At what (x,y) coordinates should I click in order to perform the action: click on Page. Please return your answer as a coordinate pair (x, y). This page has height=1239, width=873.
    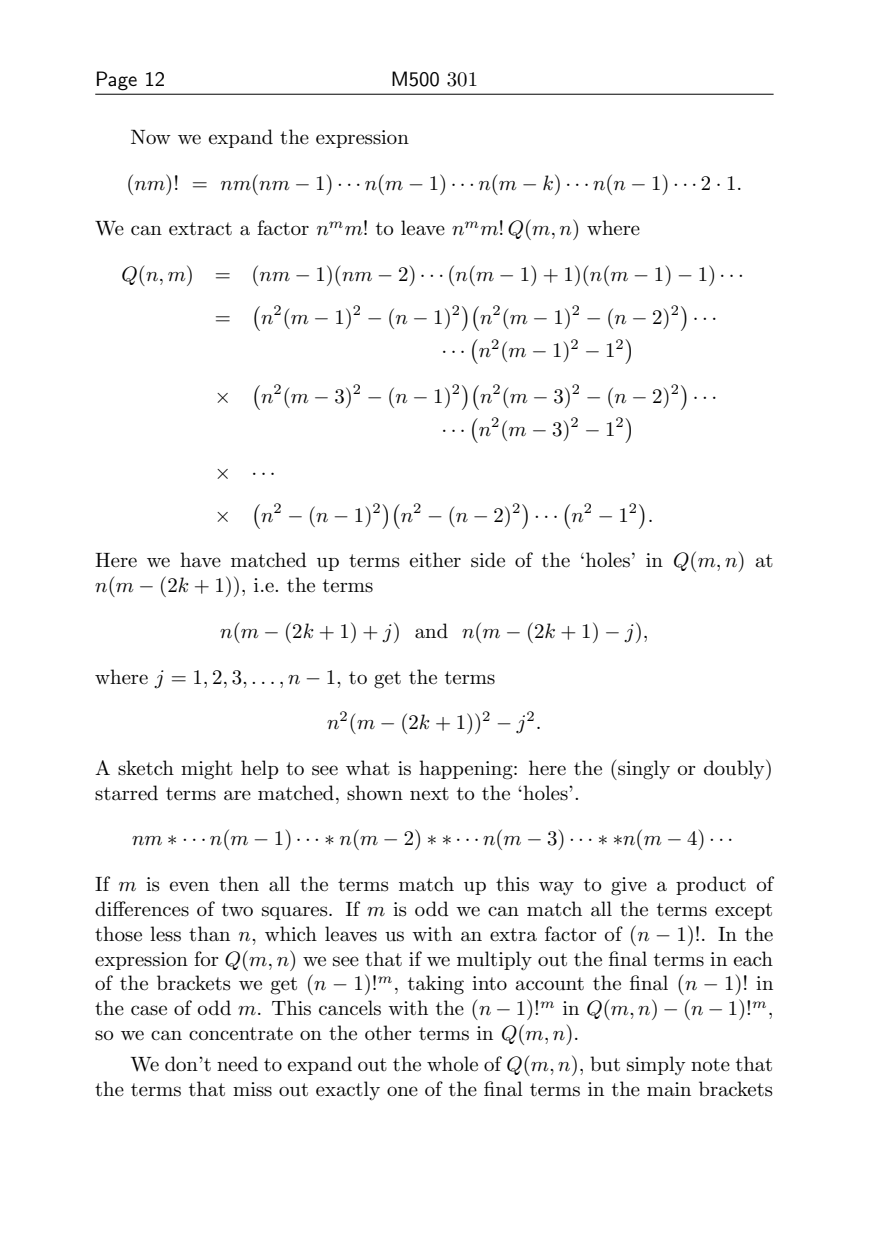
    Looking at the image, I should click on (117, 80).
